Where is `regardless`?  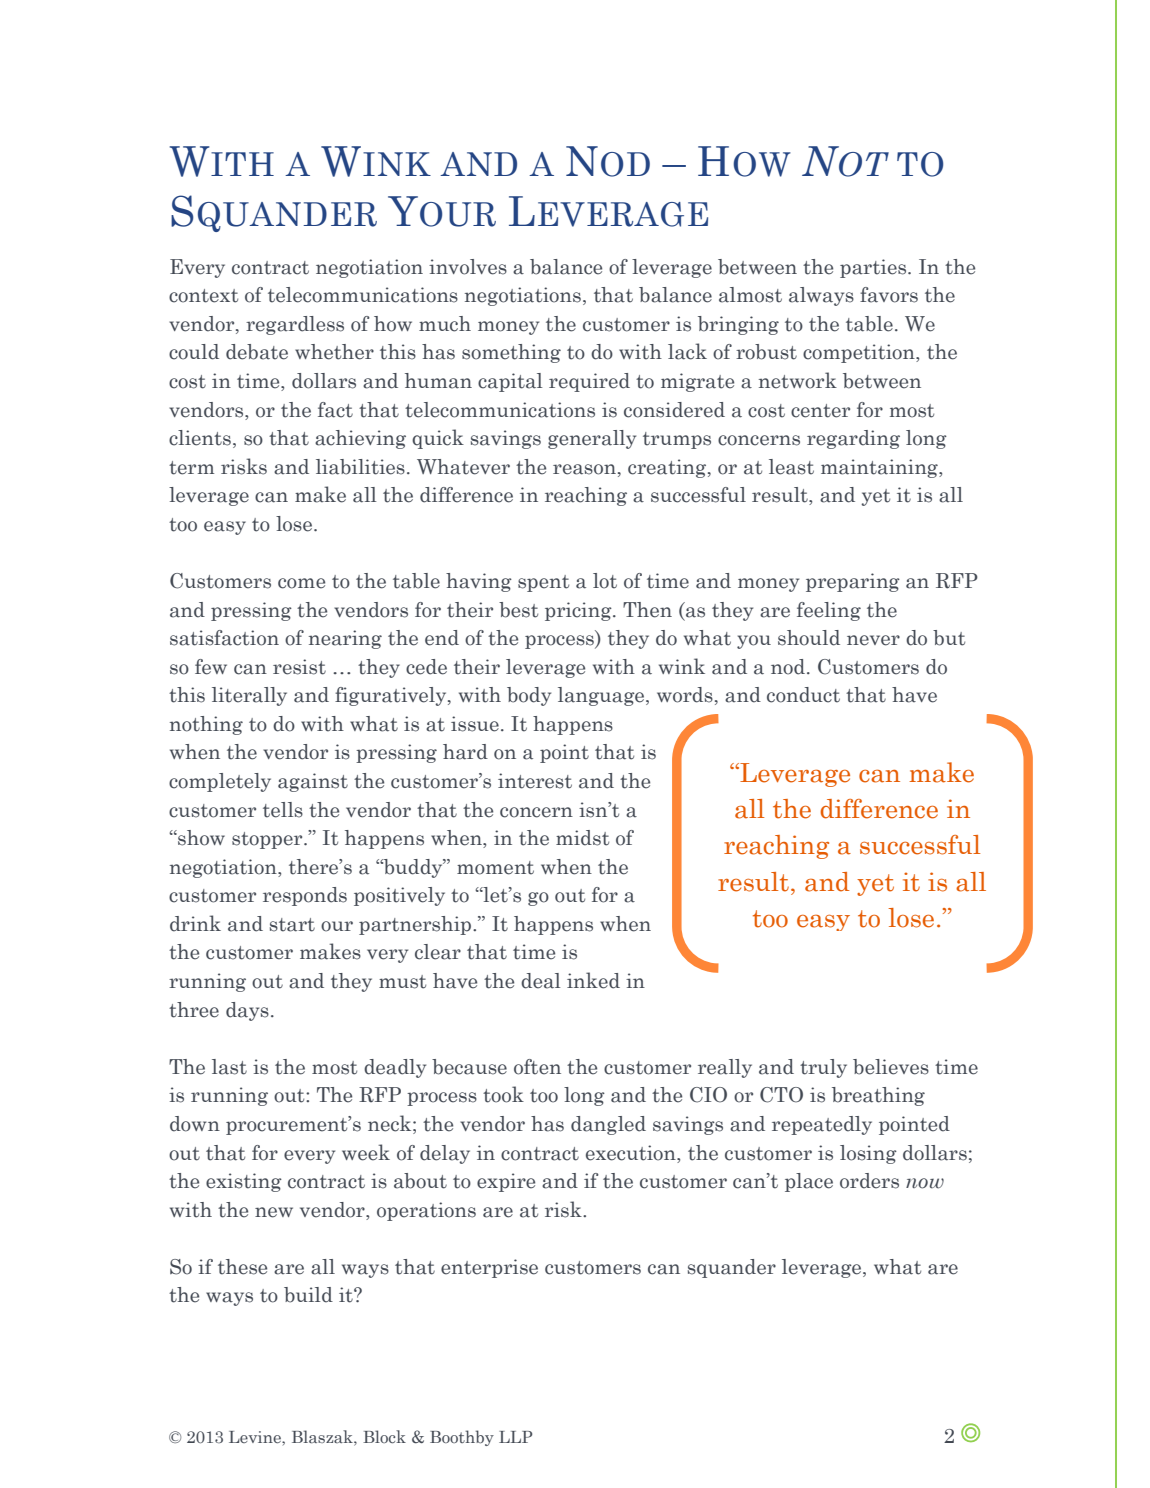
regardless is located at coordinates (295, 325).
